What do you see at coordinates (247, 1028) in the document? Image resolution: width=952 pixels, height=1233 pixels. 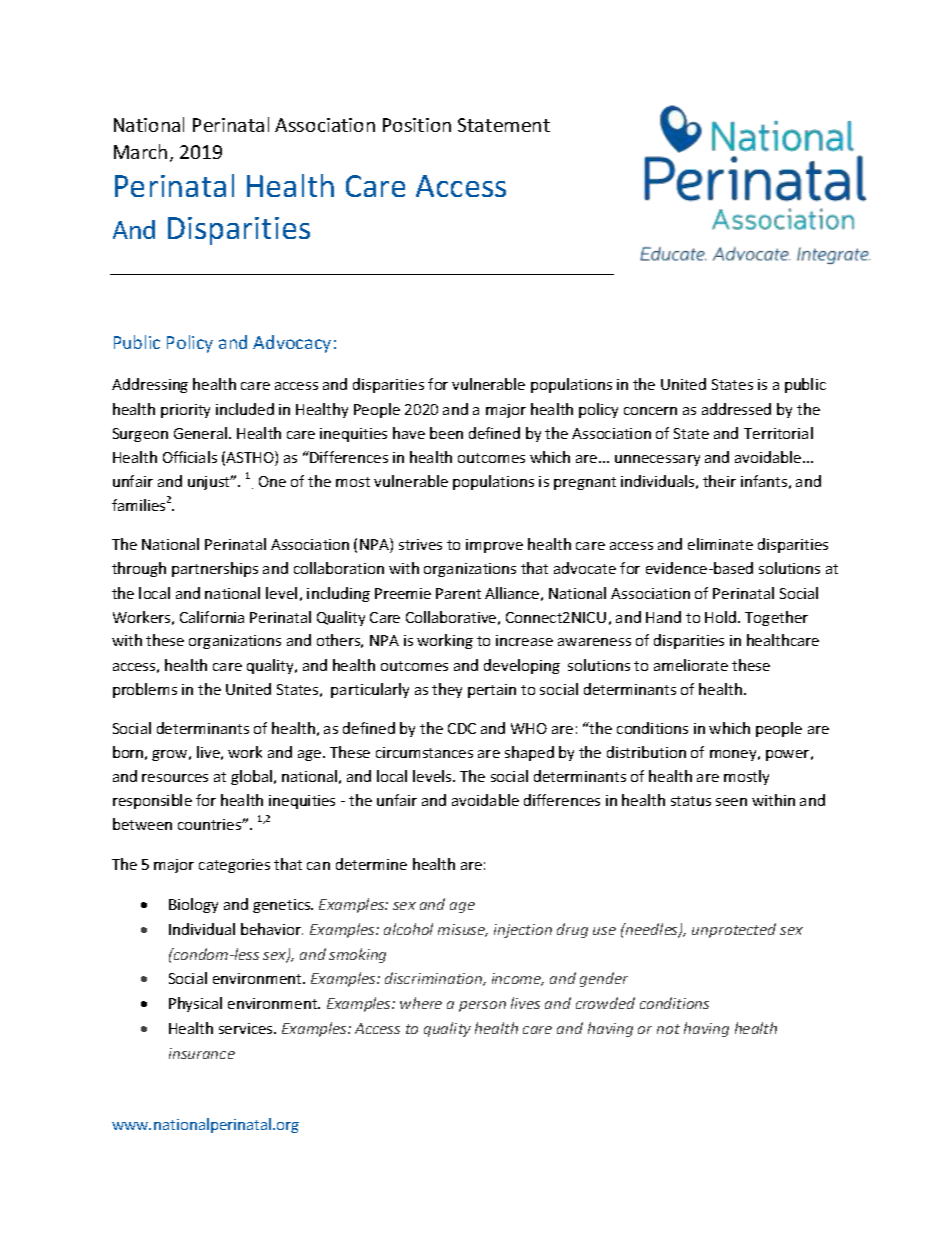 I see `services` at bounding box center [247, 1028].
